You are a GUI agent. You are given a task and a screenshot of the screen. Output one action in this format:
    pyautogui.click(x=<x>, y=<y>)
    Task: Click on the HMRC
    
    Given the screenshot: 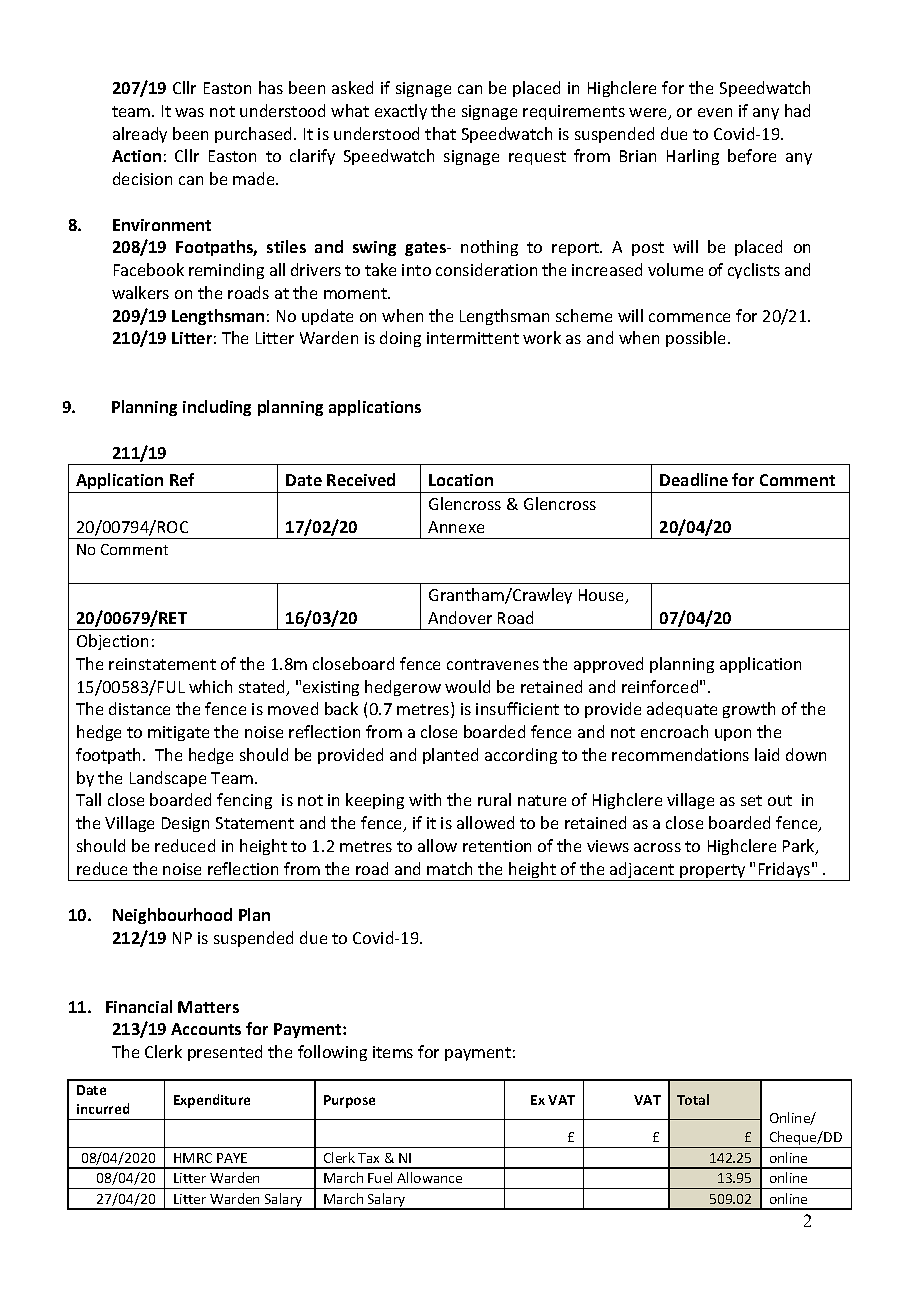 What is the action you would take?
    pyautogui.click(x=193, y=1158)
